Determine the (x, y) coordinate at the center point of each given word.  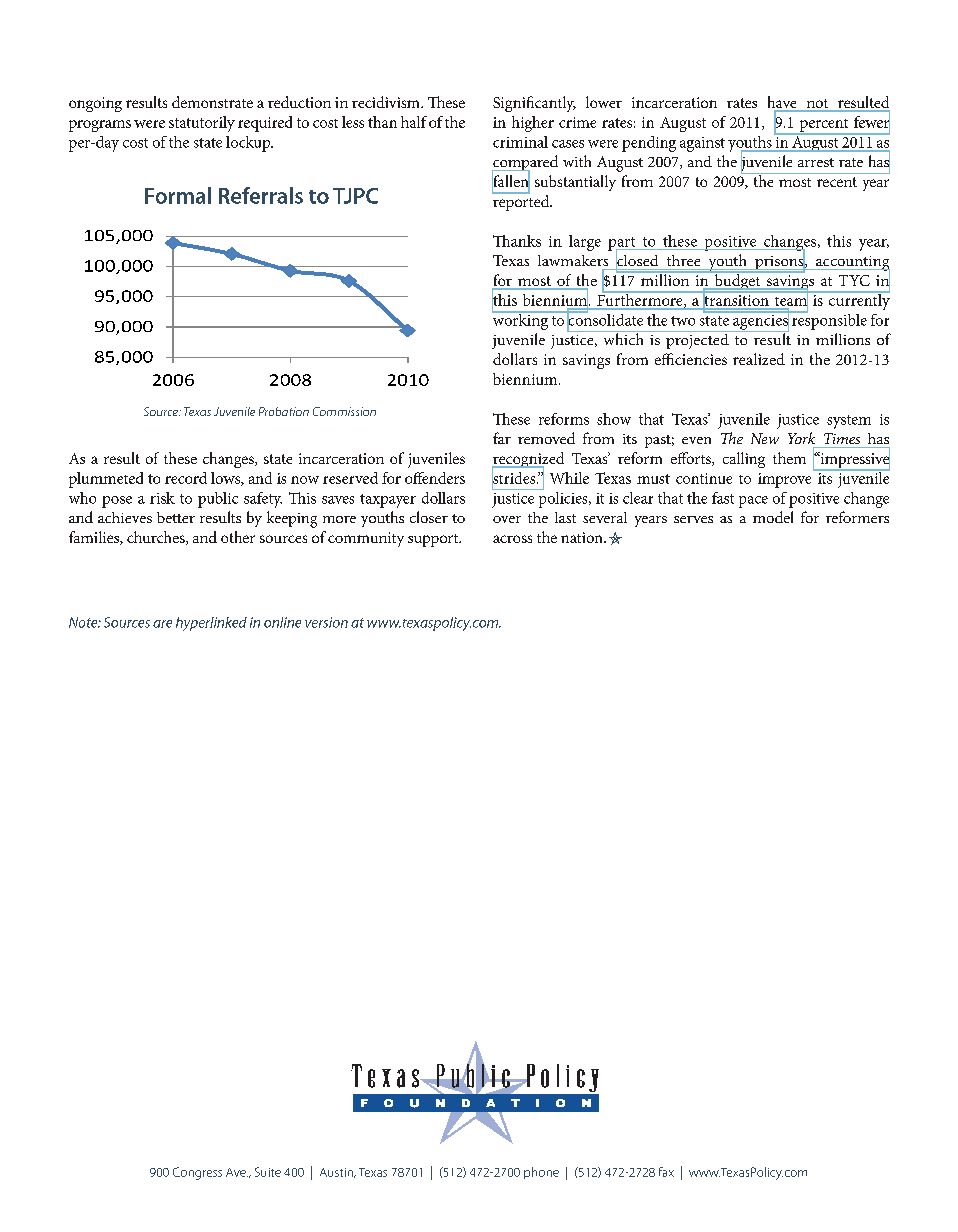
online (282, 622)
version (326, 622)
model (773, 517)
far (502, 438)
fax (666, 1172)
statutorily (202, 124)
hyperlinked (211, 624)
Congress (197, 1173)
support (434, 540)
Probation (284, 411)
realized (759, 359)
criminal (520, 142)
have (783, 103)
